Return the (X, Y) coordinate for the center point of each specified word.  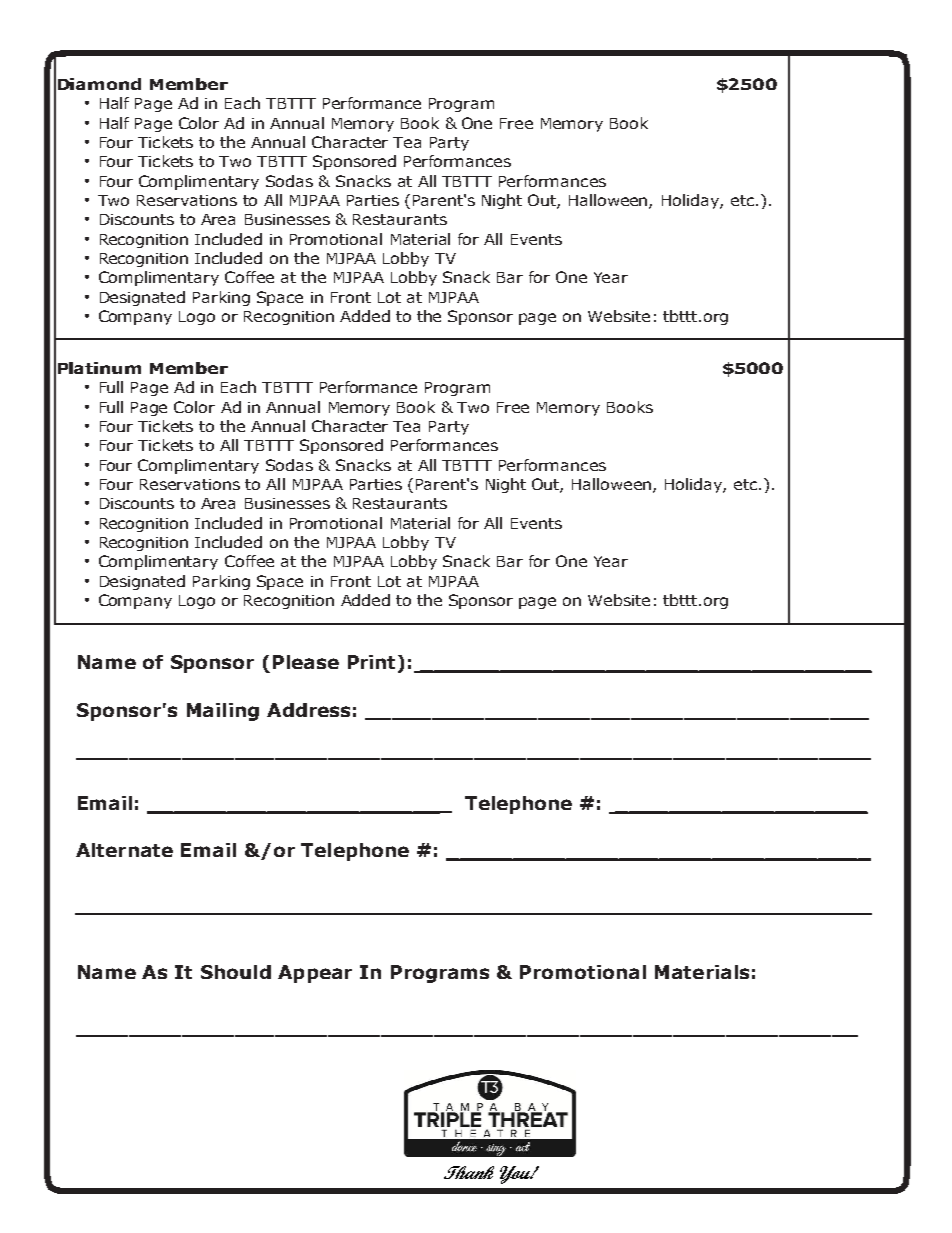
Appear (315, 974)
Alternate (124, 850)
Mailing (223, 712)
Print (371, 662)
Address (308, 710)
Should (236, 972)
